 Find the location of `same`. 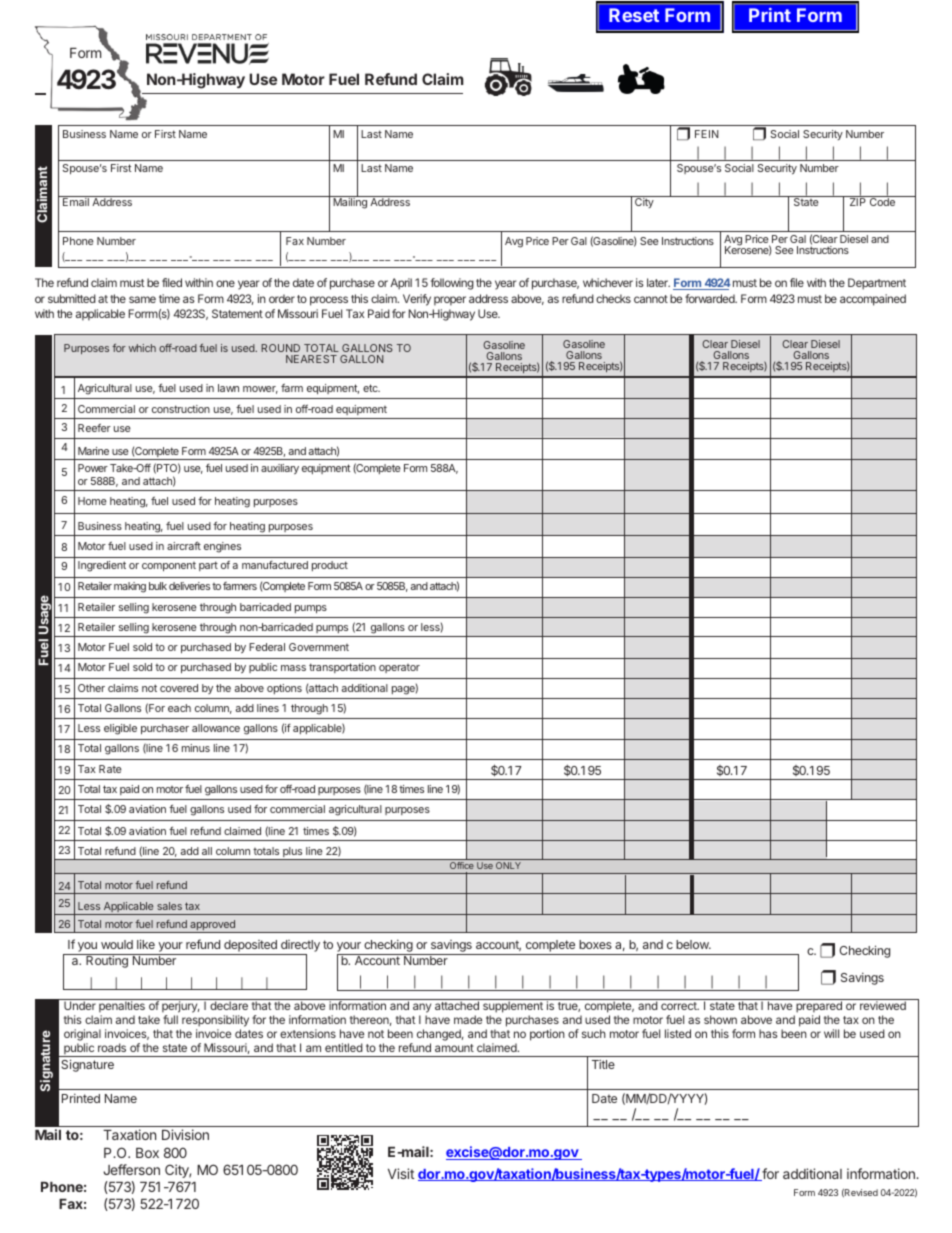

same is located at coordinates (142, 299).
